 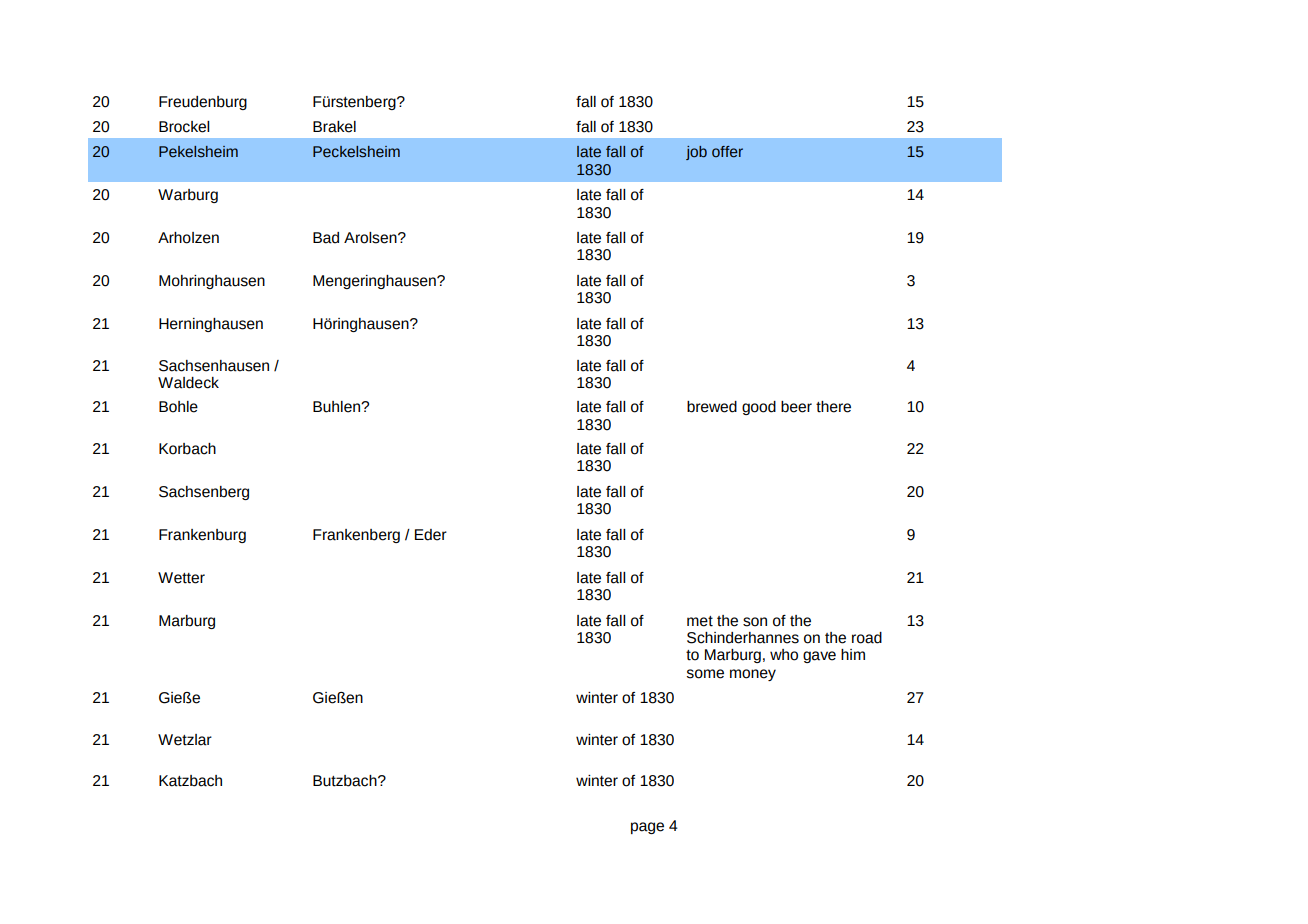 What do you see at coordinates (712, 407) in the page?
I see `brewed` at bounding box center [712, 407].
